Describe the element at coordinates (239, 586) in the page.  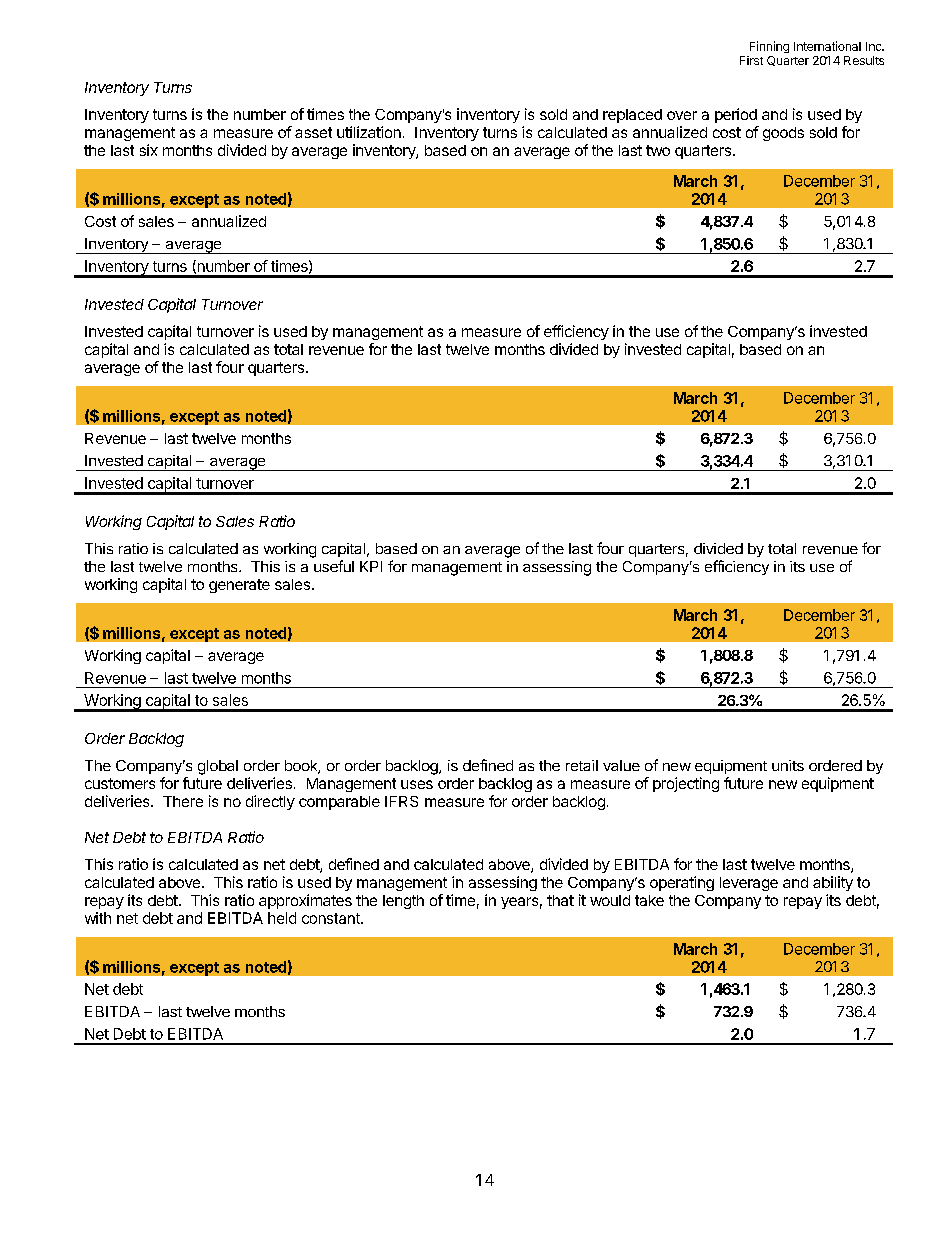
I see `generate` at that location.
